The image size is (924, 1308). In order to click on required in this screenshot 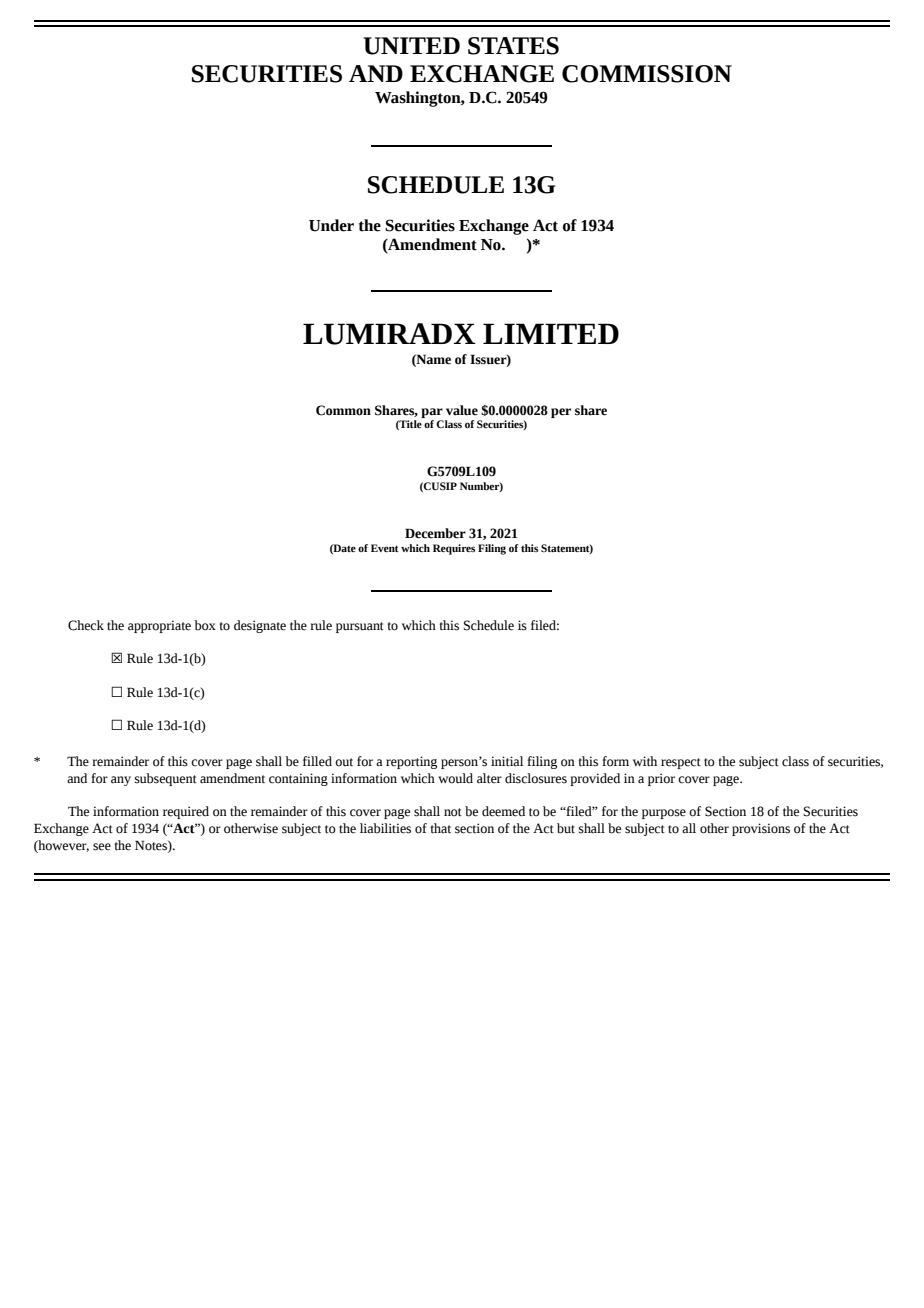, I will do `click(186, 812)`.
